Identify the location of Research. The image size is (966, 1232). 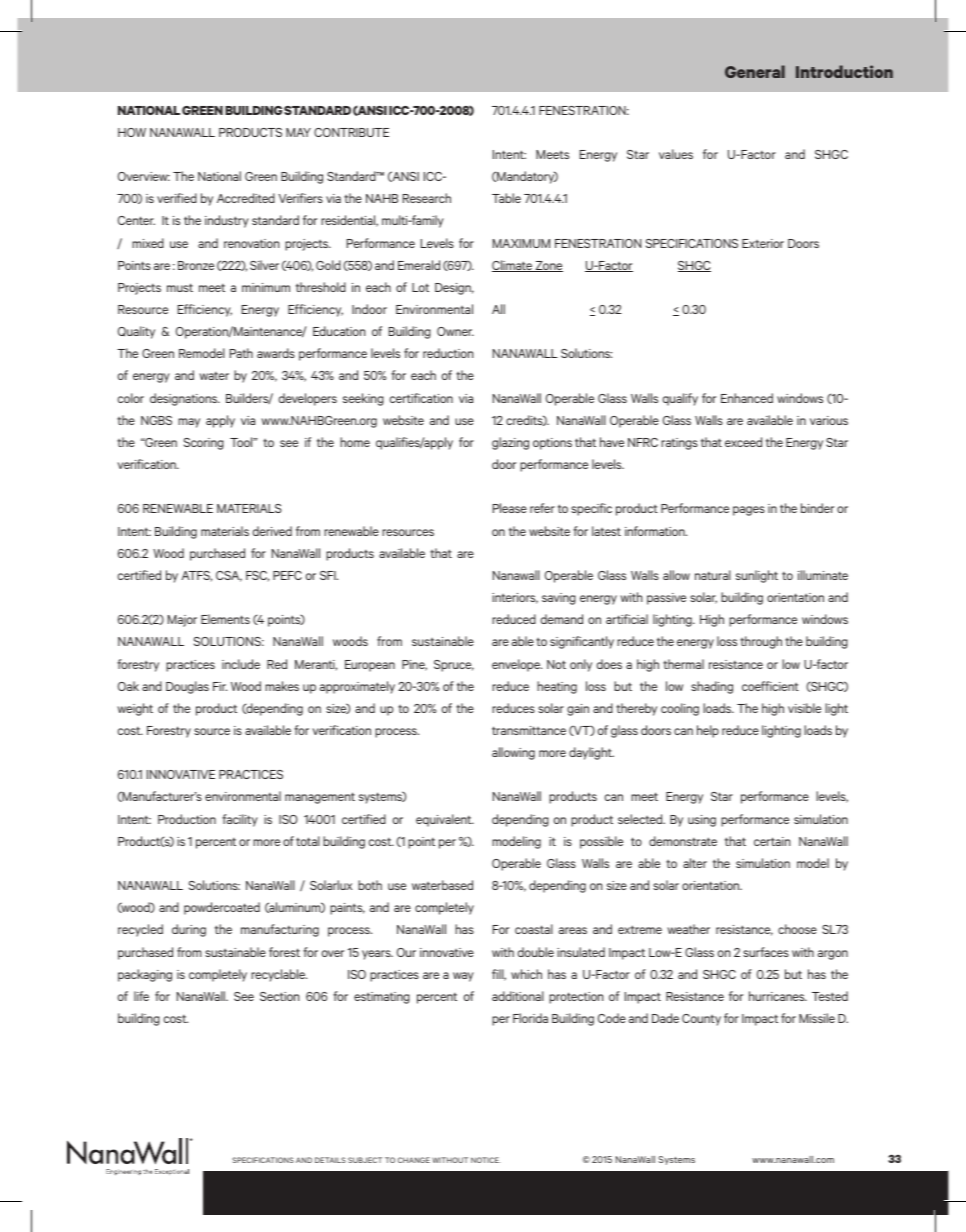
(427, 198).
